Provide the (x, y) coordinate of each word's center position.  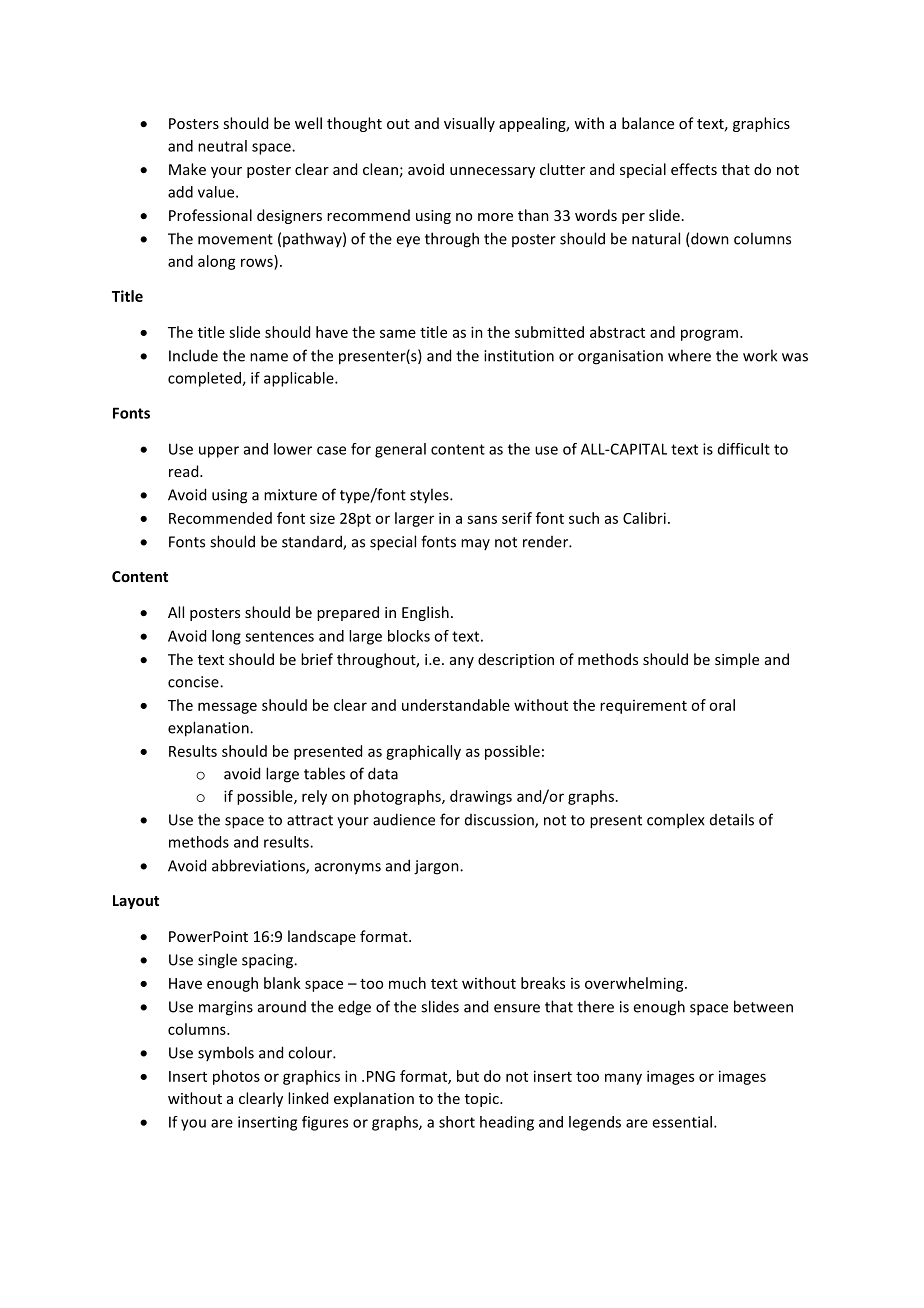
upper (219, 452)
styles (430, 495)
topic (483, 1100)
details (732, 819)
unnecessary (492, 172)
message (227, 708)
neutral (222, 146)
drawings (481, 797)
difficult (744, 449)
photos (236, 1077)
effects (694, 169)
